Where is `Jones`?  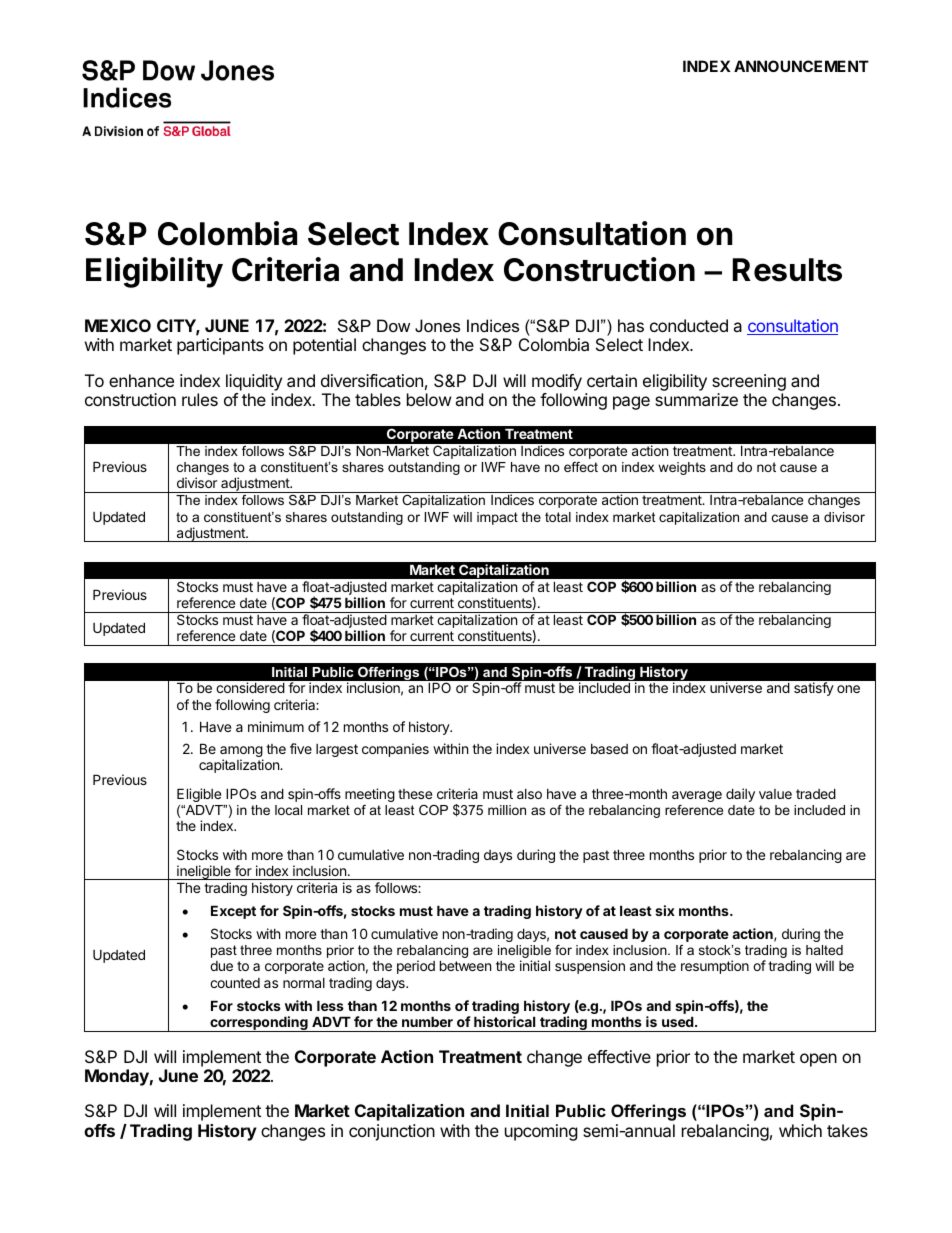
Jones is located at coordinates (437, 325).
